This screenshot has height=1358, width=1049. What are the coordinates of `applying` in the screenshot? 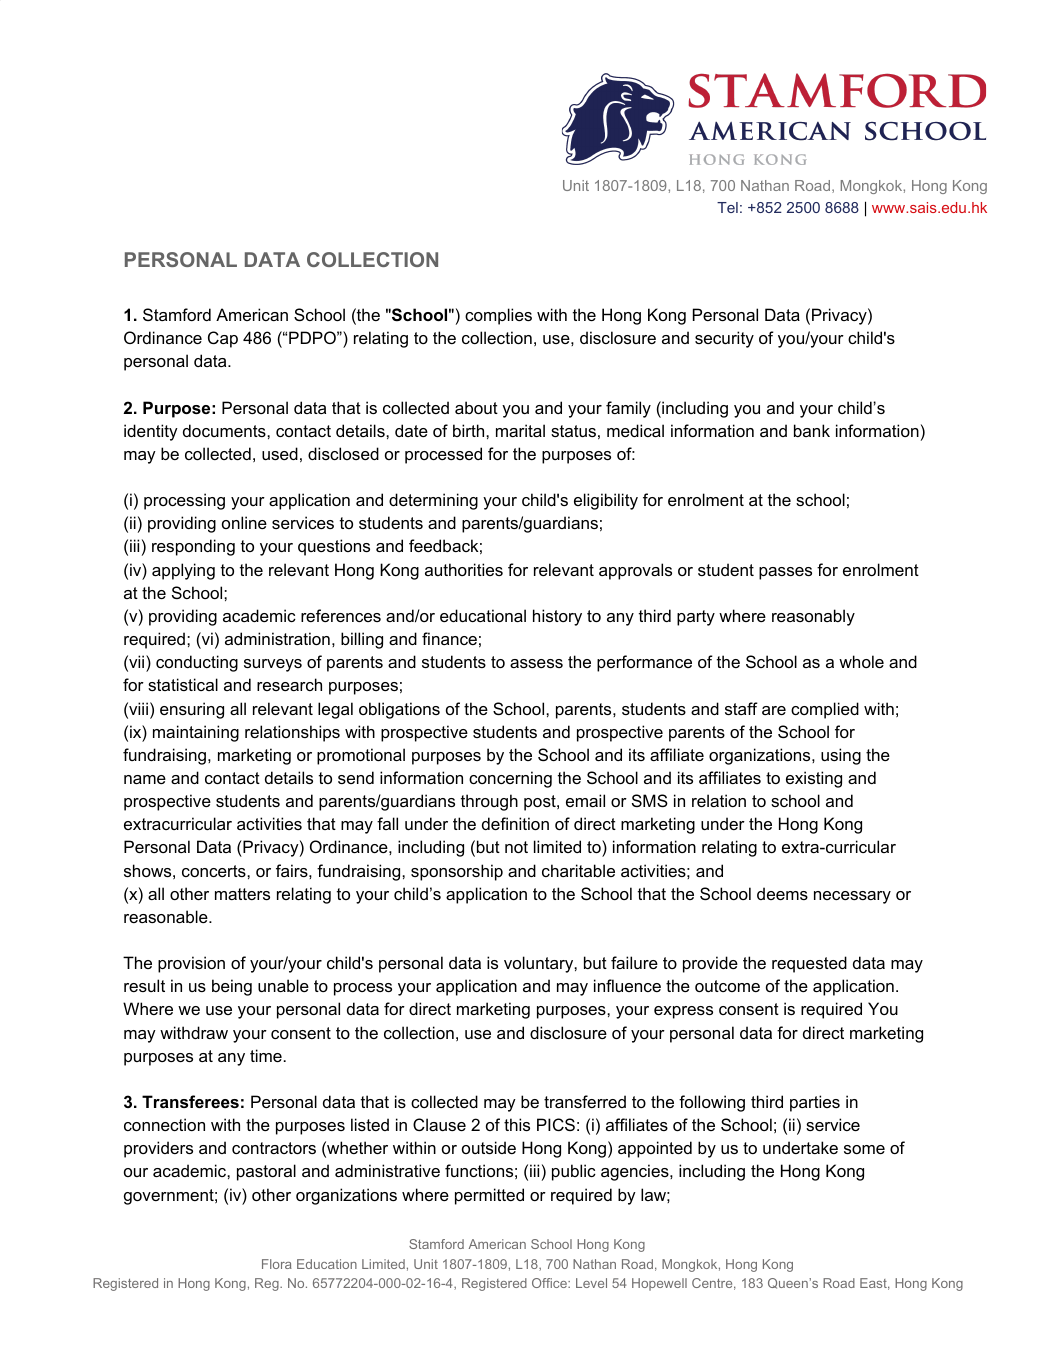 It's located at (183, 571).
